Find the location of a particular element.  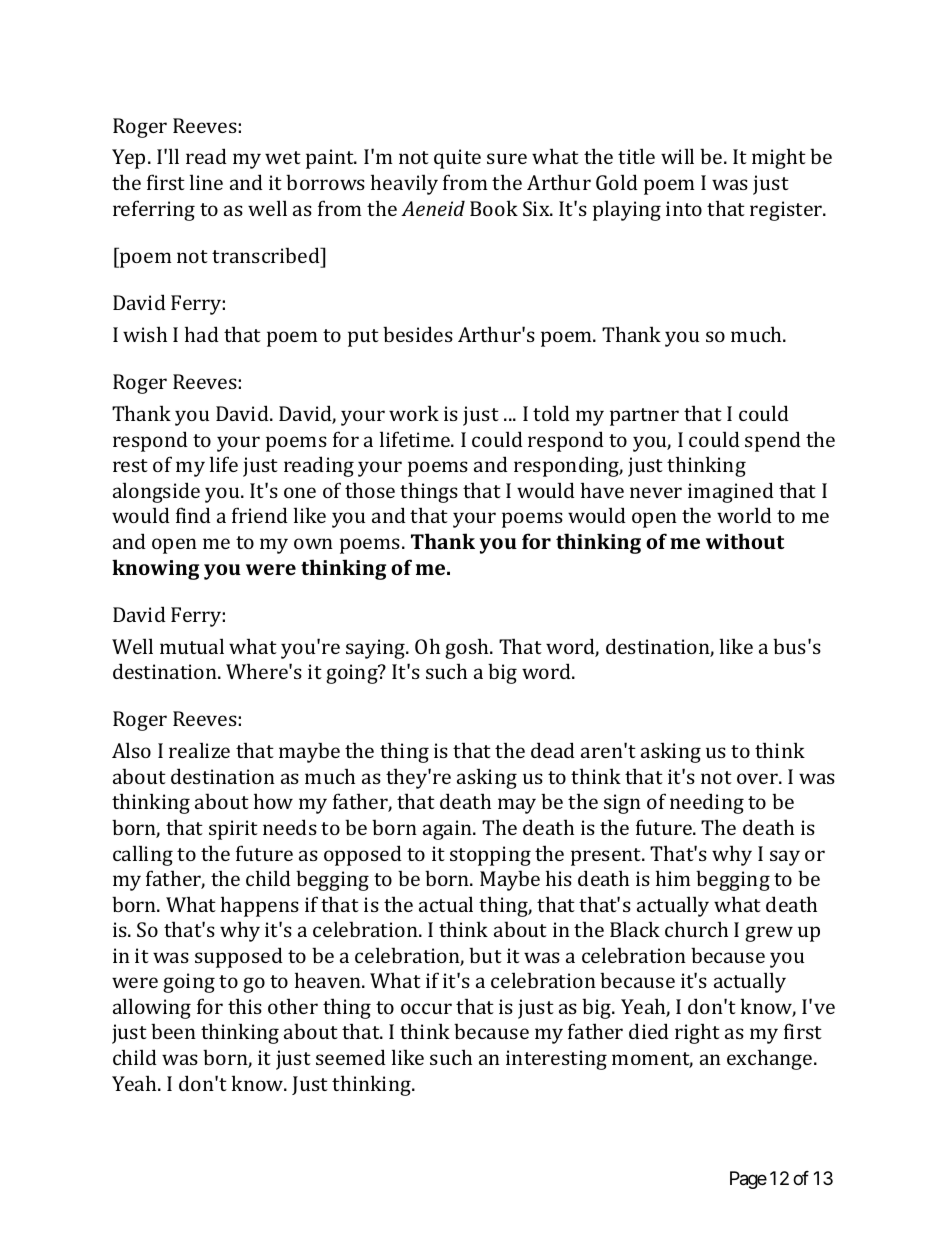

quite is located at coordinates (457, 159).
